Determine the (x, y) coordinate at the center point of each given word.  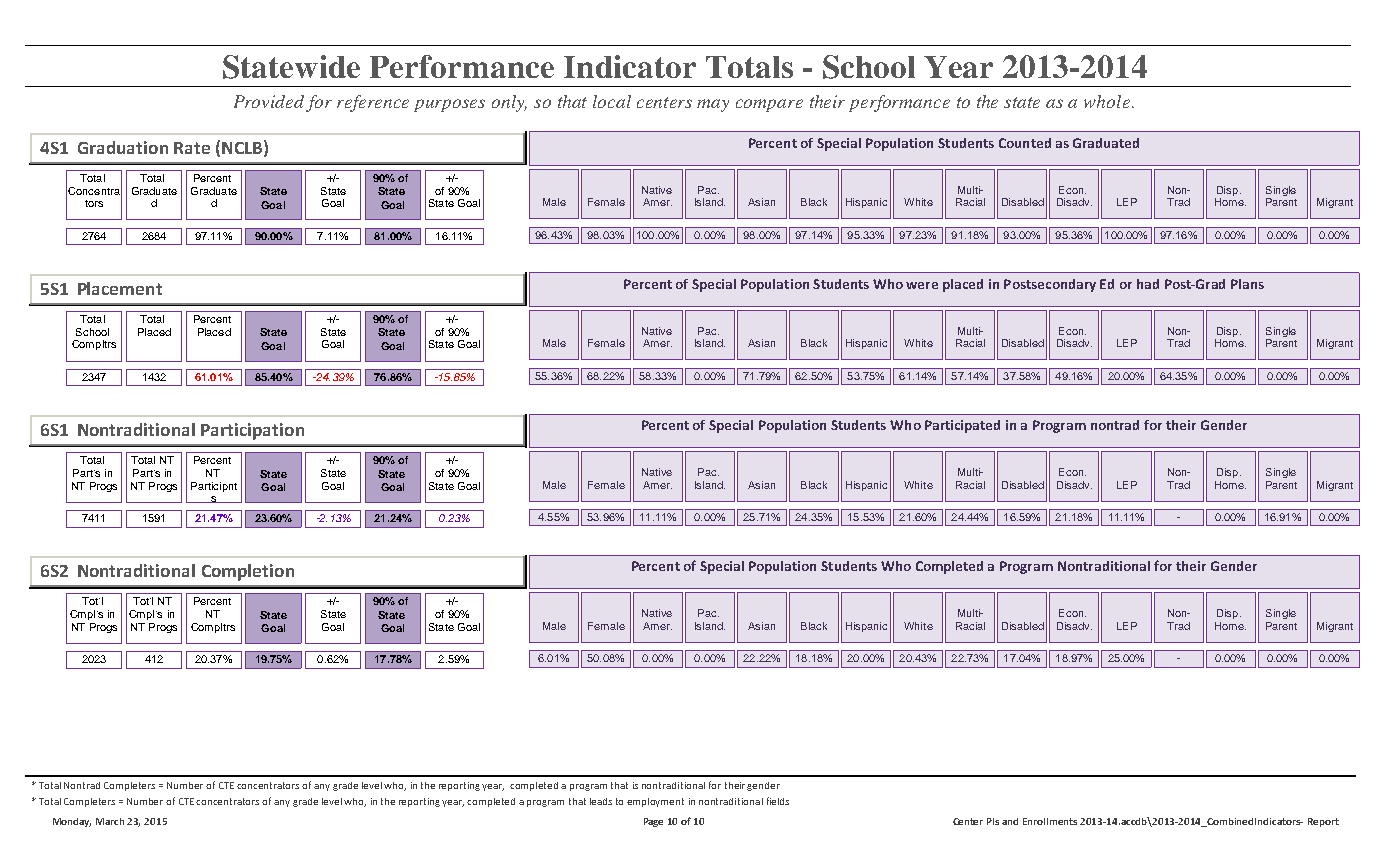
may (713, 105)
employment (655, 802)
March (110, 821)
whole (1107, 101)
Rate (192, 148)
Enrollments (1050, 821)
